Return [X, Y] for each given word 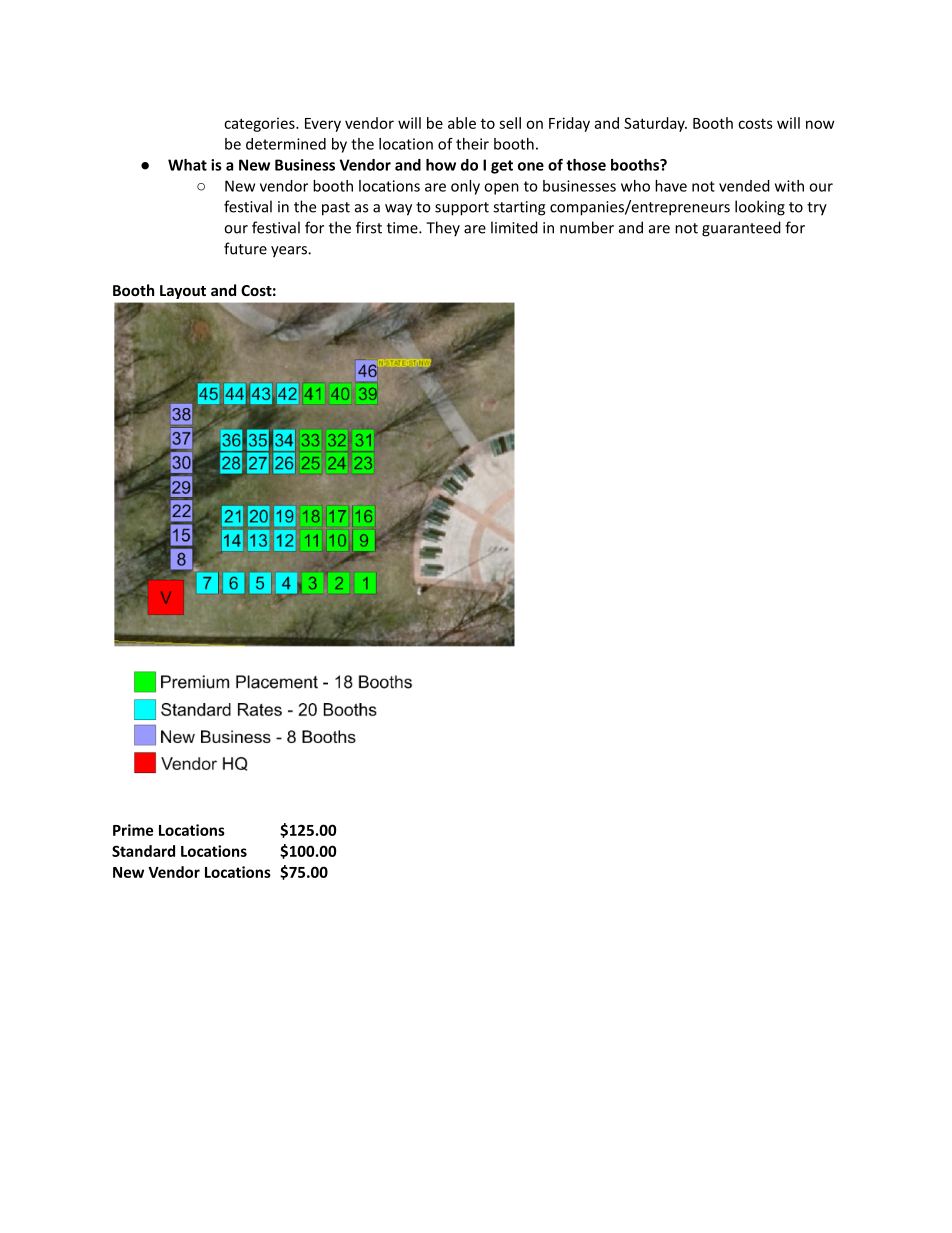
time [403, 228]
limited [514, 227]
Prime [133, 830]
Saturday [655, 124]
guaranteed [741, 229]
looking [760, 208]
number [587, 227]
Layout [183, 292]
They [443, 229]
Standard [143, 851]
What [187, 165]
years [290, 252]
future [245, 248]
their [472, 144]
